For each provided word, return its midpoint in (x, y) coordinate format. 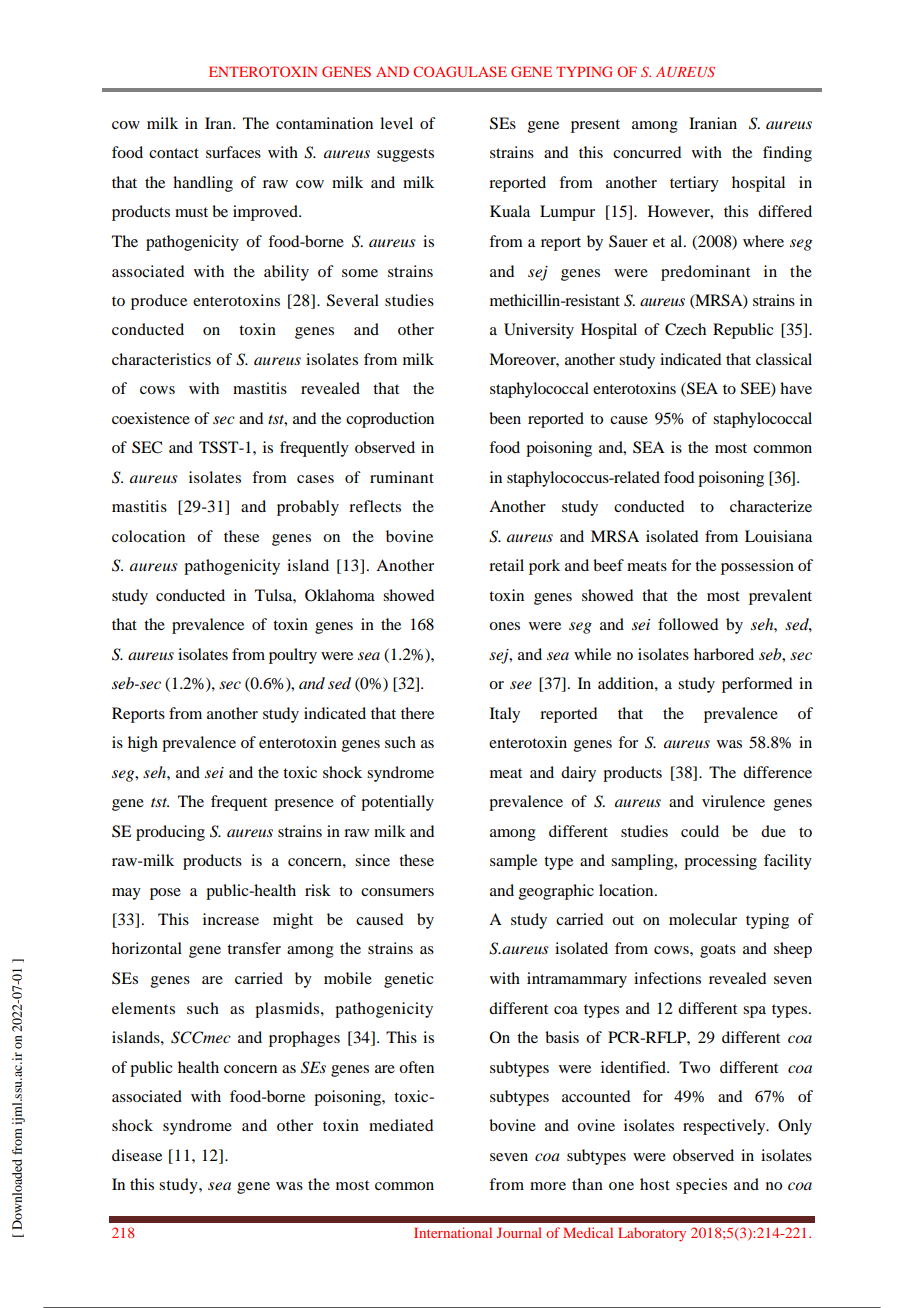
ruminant (402, 477)
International (453, 1232)
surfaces (233, 152)
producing (170, 833)
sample (513, 862)
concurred (647, 152)
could (700, 831)
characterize (771, 506)
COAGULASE (460, 71)
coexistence (151, 418)
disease (137, 1155)
